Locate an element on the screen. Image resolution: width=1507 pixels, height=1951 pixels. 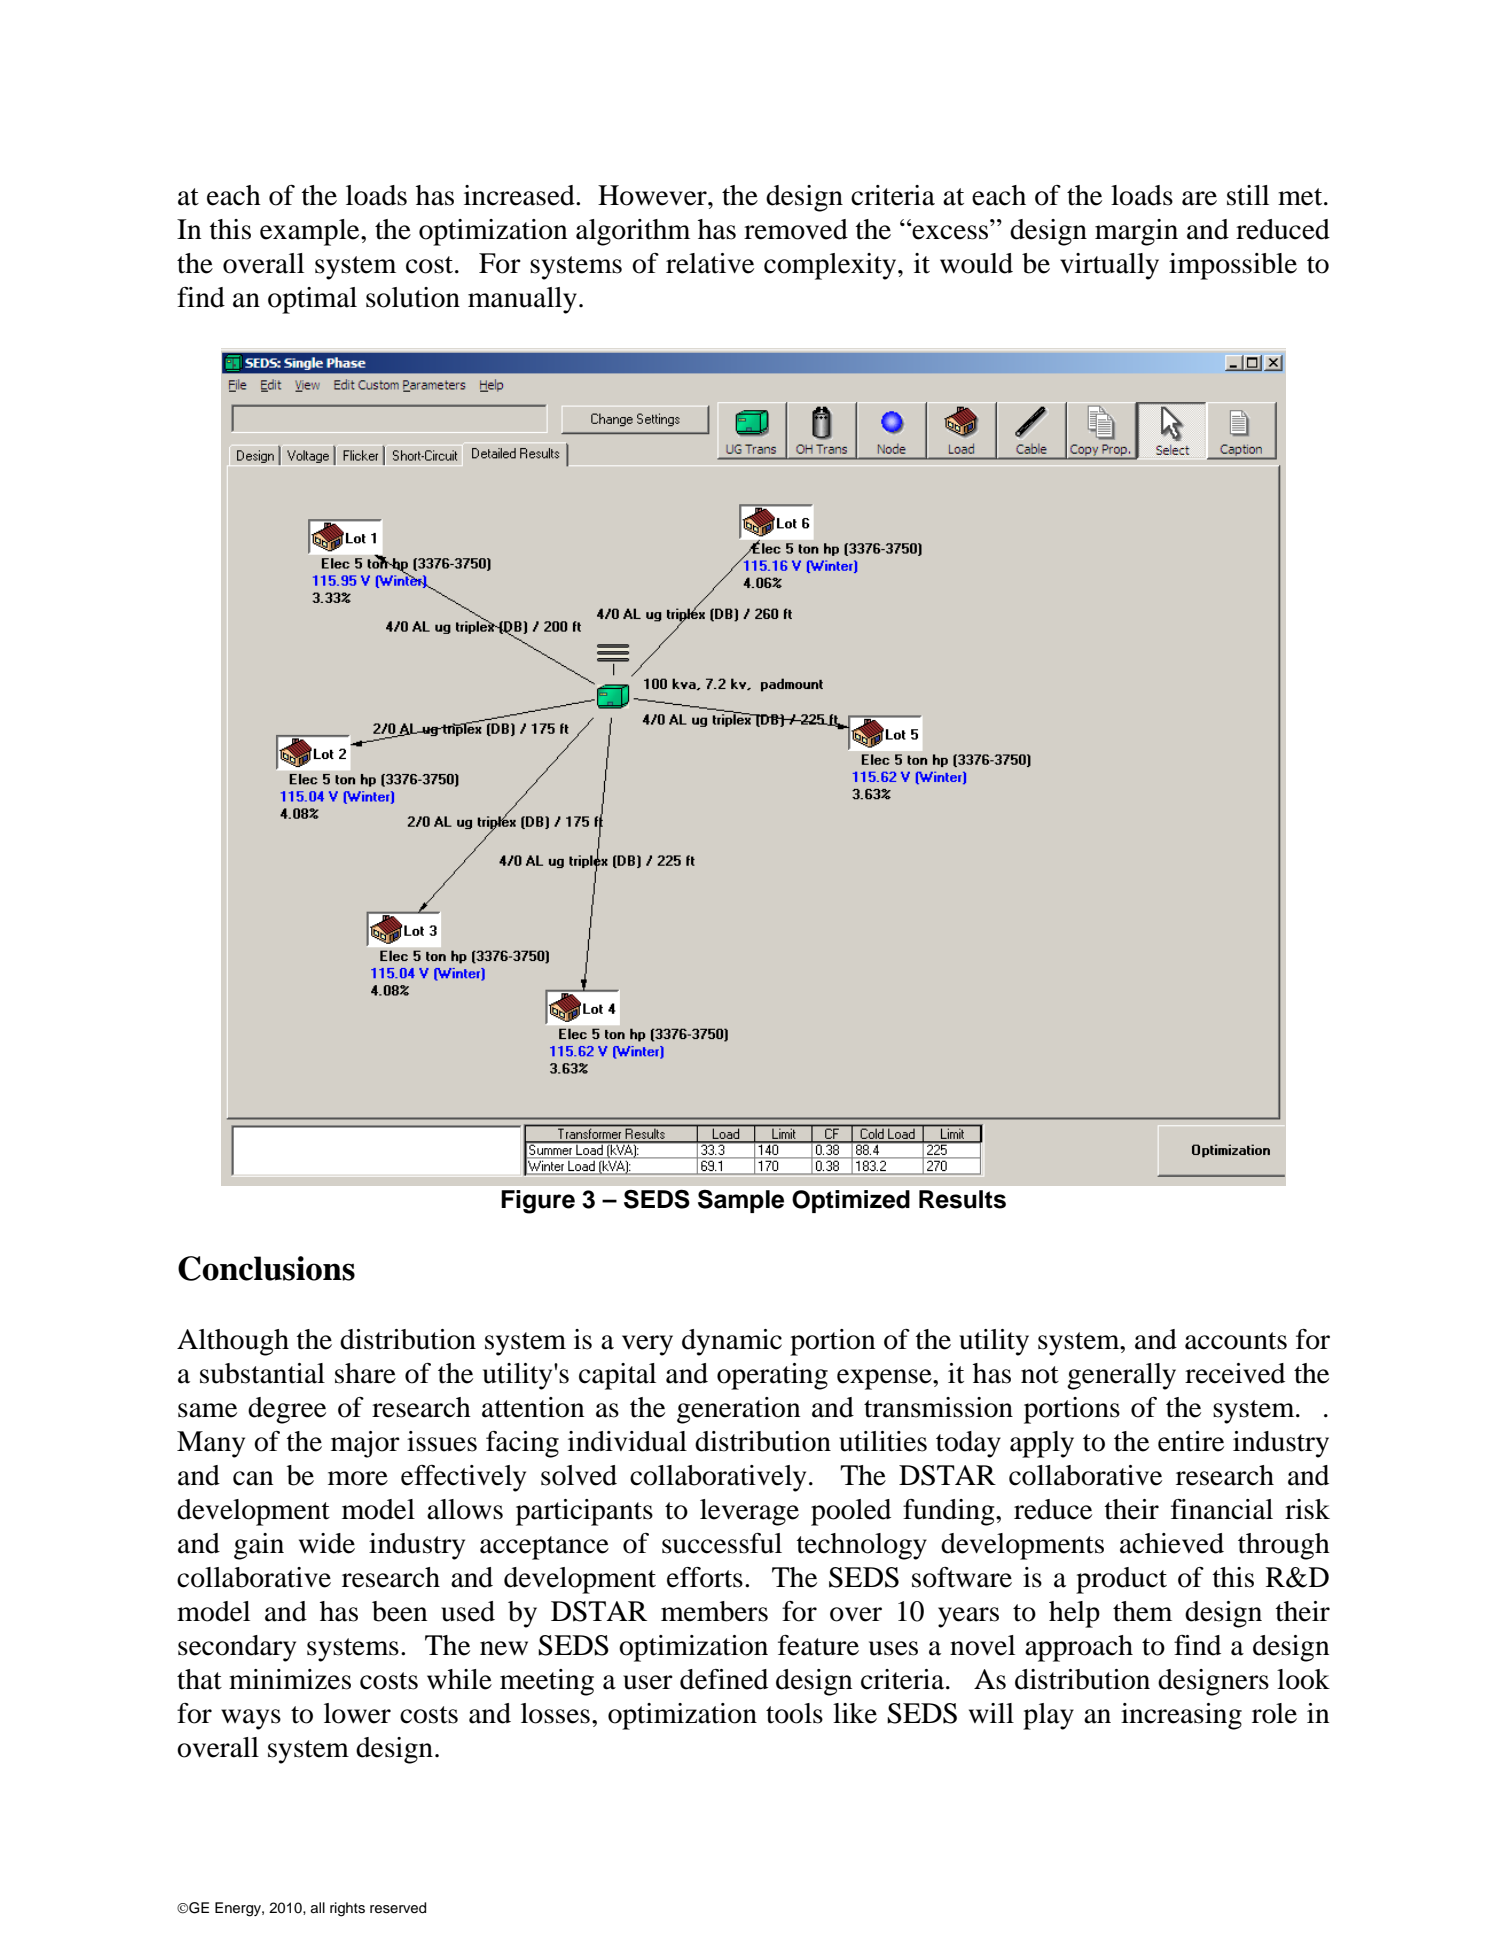
increasing is located at coordinates (1181, 1716).
